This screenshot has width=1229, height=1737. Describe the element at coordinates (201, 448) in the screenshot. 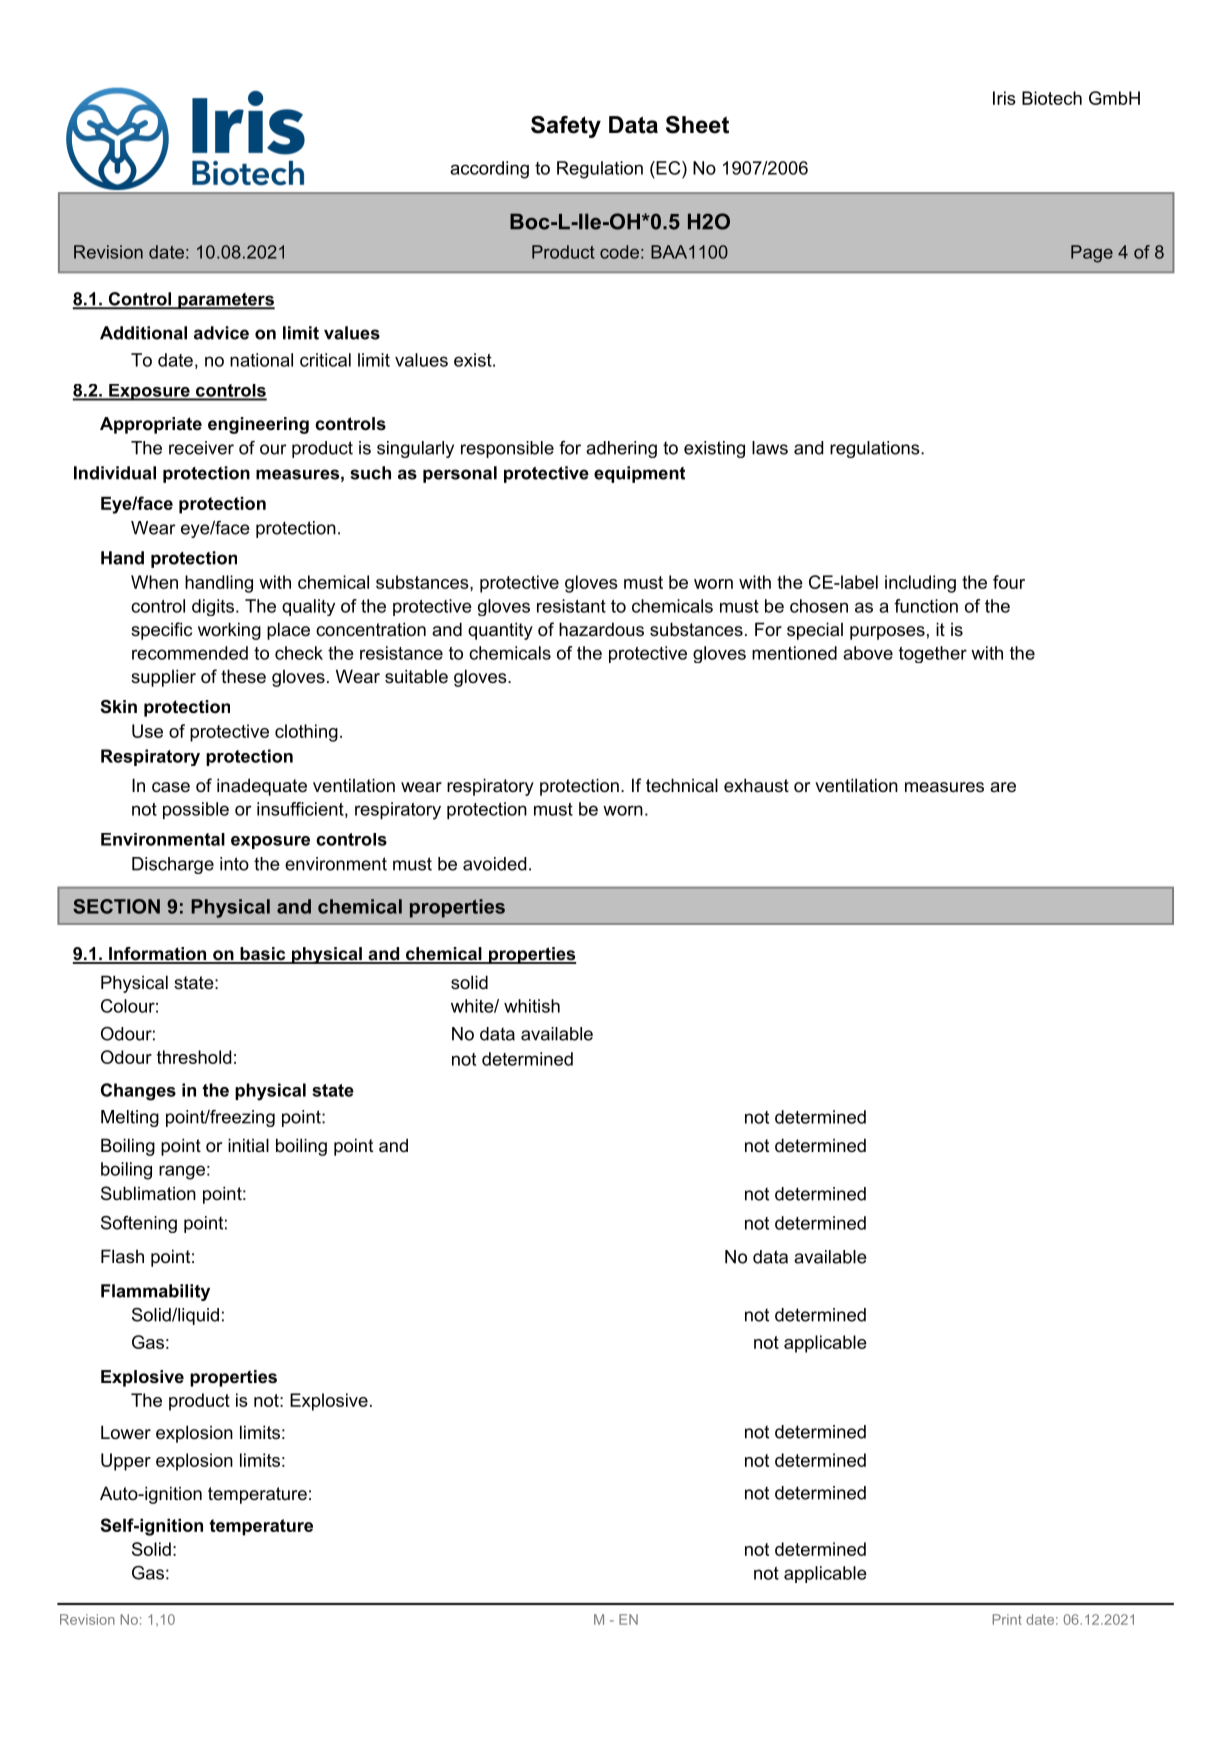

I see `receiver` at that location.
